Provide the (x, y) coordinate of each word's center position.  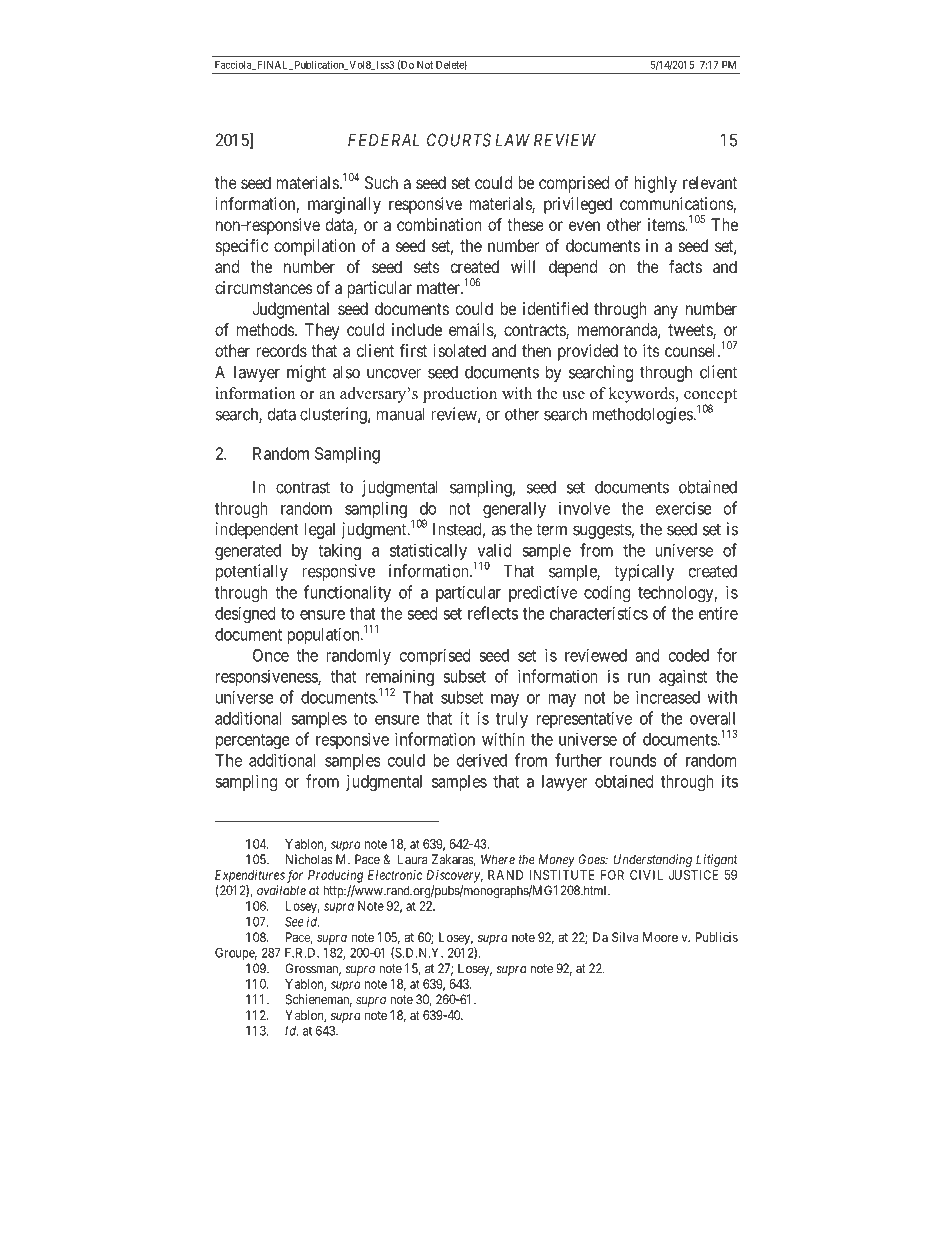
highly (655, 184)
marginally (344, 205)
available (281, 890)
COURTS (459, 140)
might (306, 373)
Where (498, 859)
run (639, 678)
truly (512, 720)
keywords (643, 395)
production (460, 395)
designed (245, 614)
